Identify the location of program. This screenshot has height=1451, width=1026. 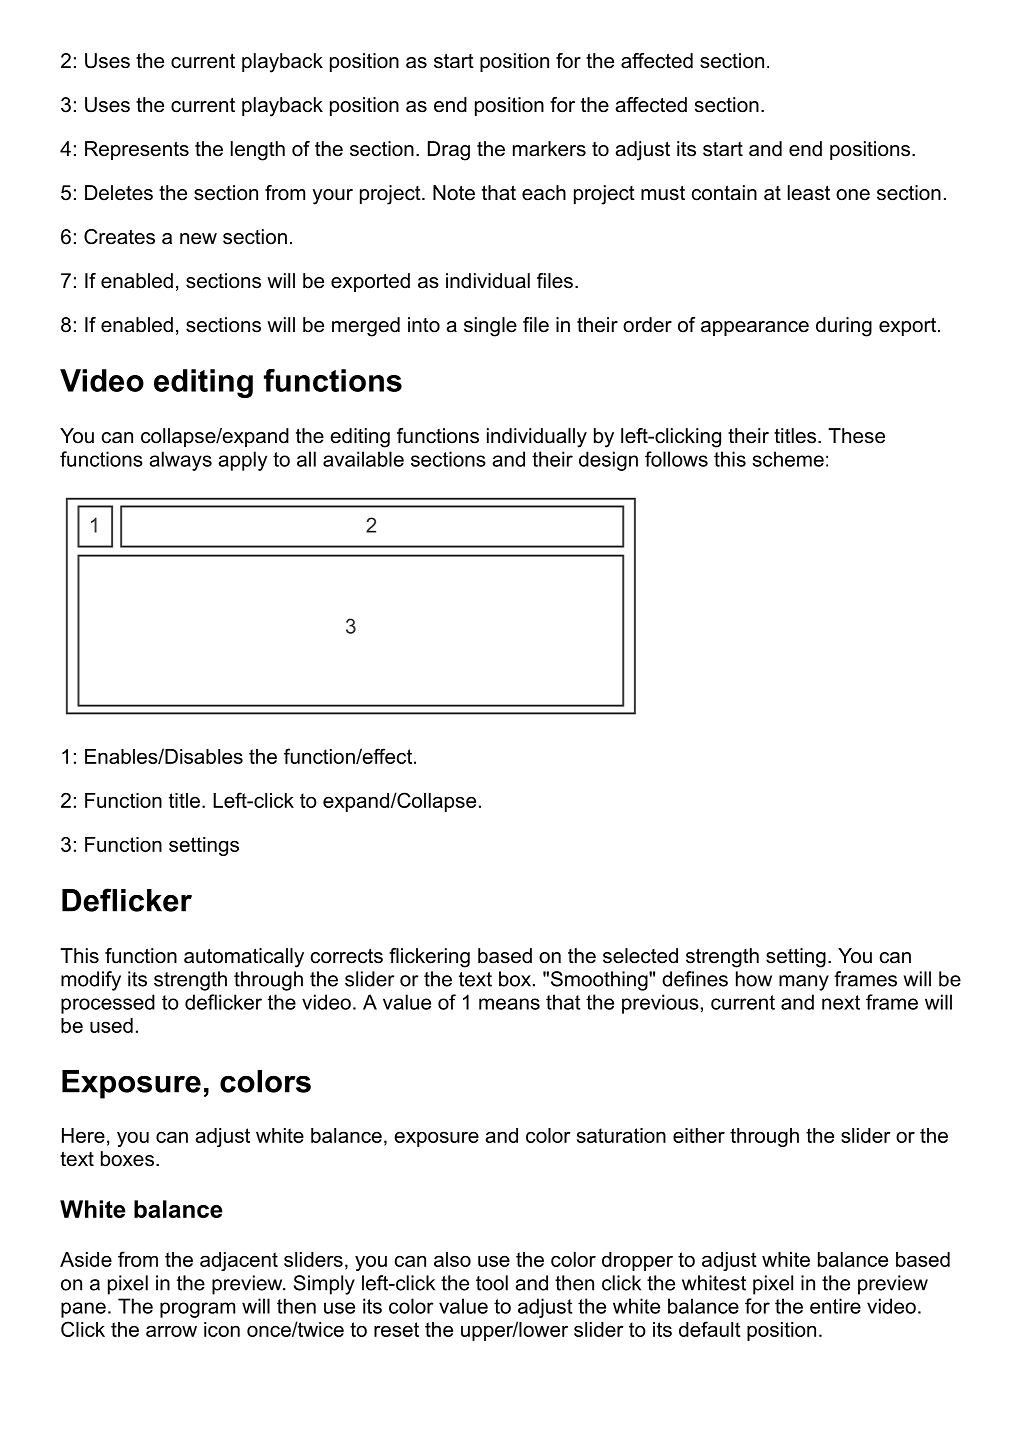
(197, 1310).
